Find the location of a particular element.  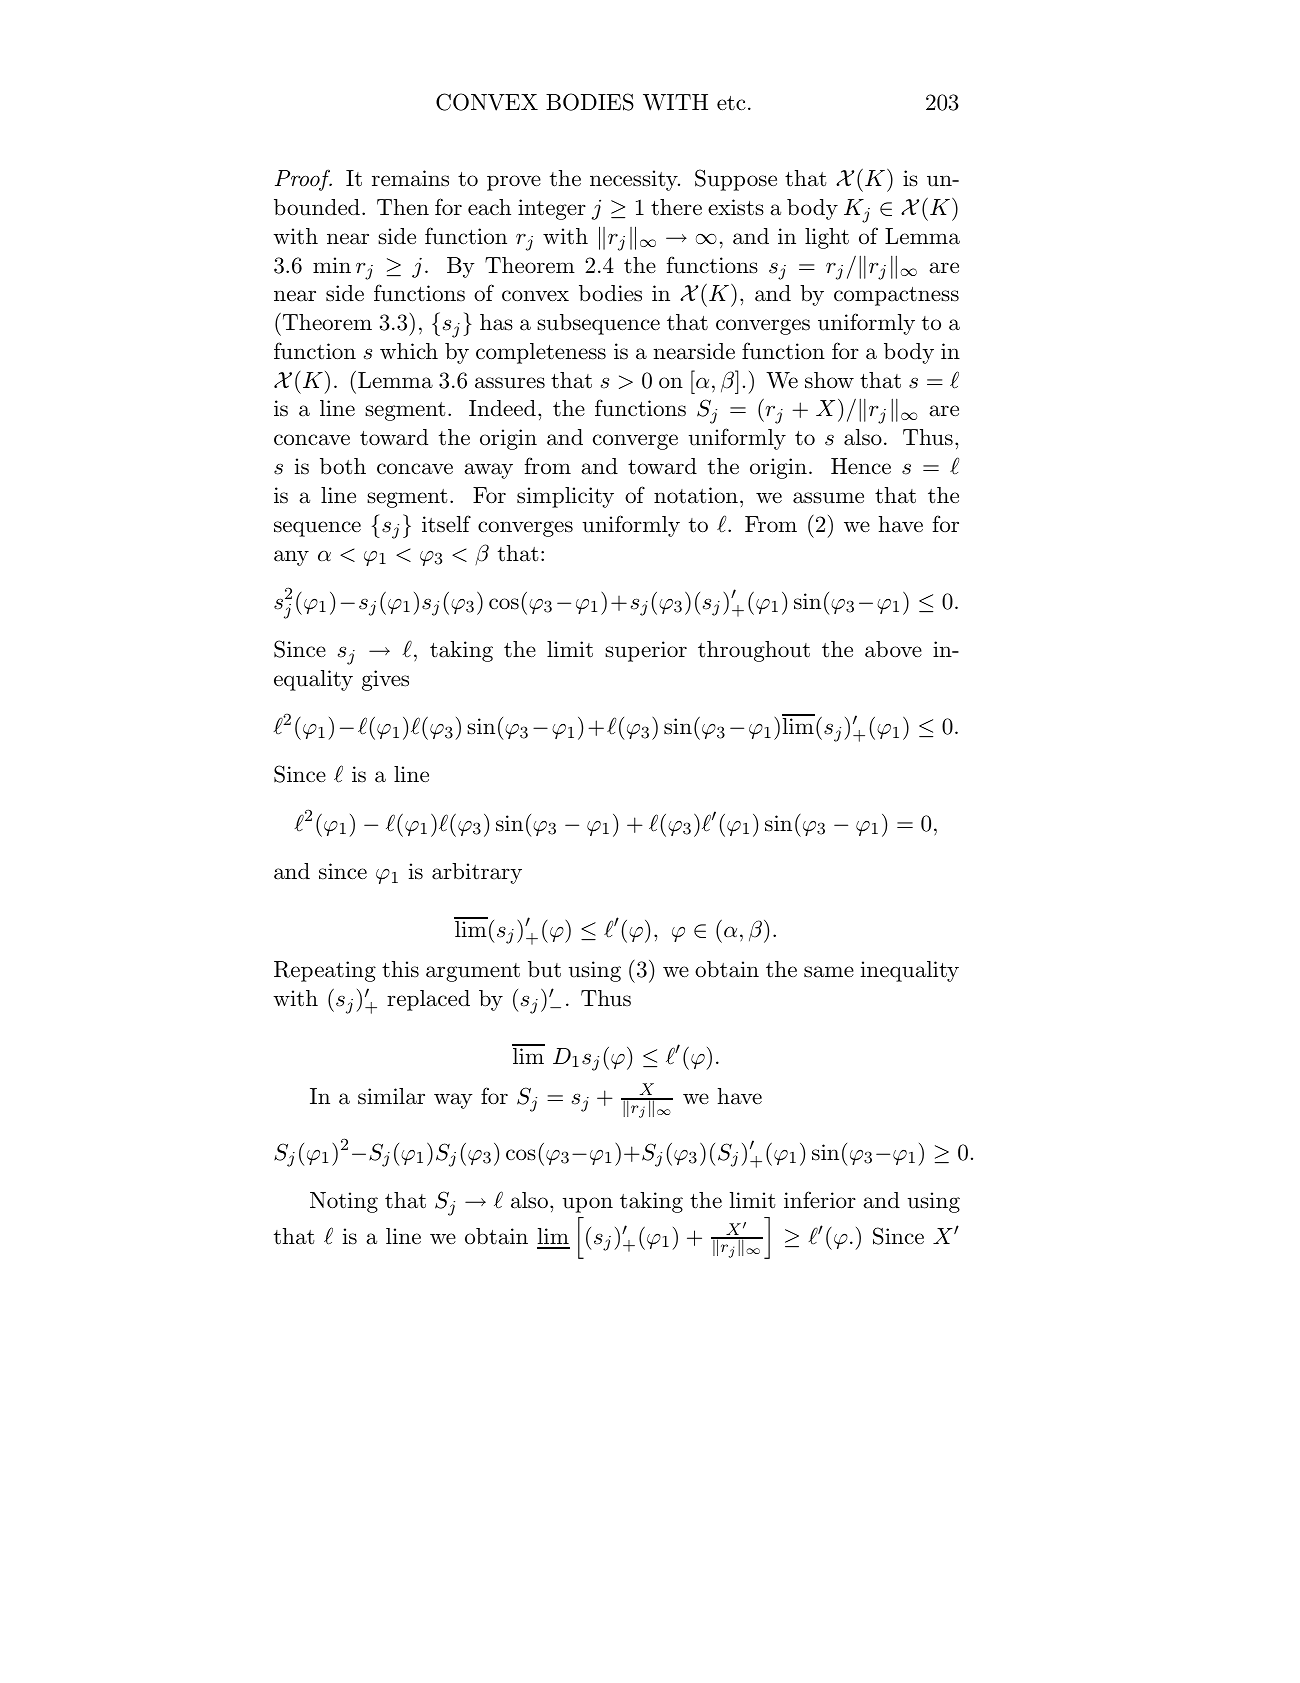

any is located at coordinates (291, 558).
